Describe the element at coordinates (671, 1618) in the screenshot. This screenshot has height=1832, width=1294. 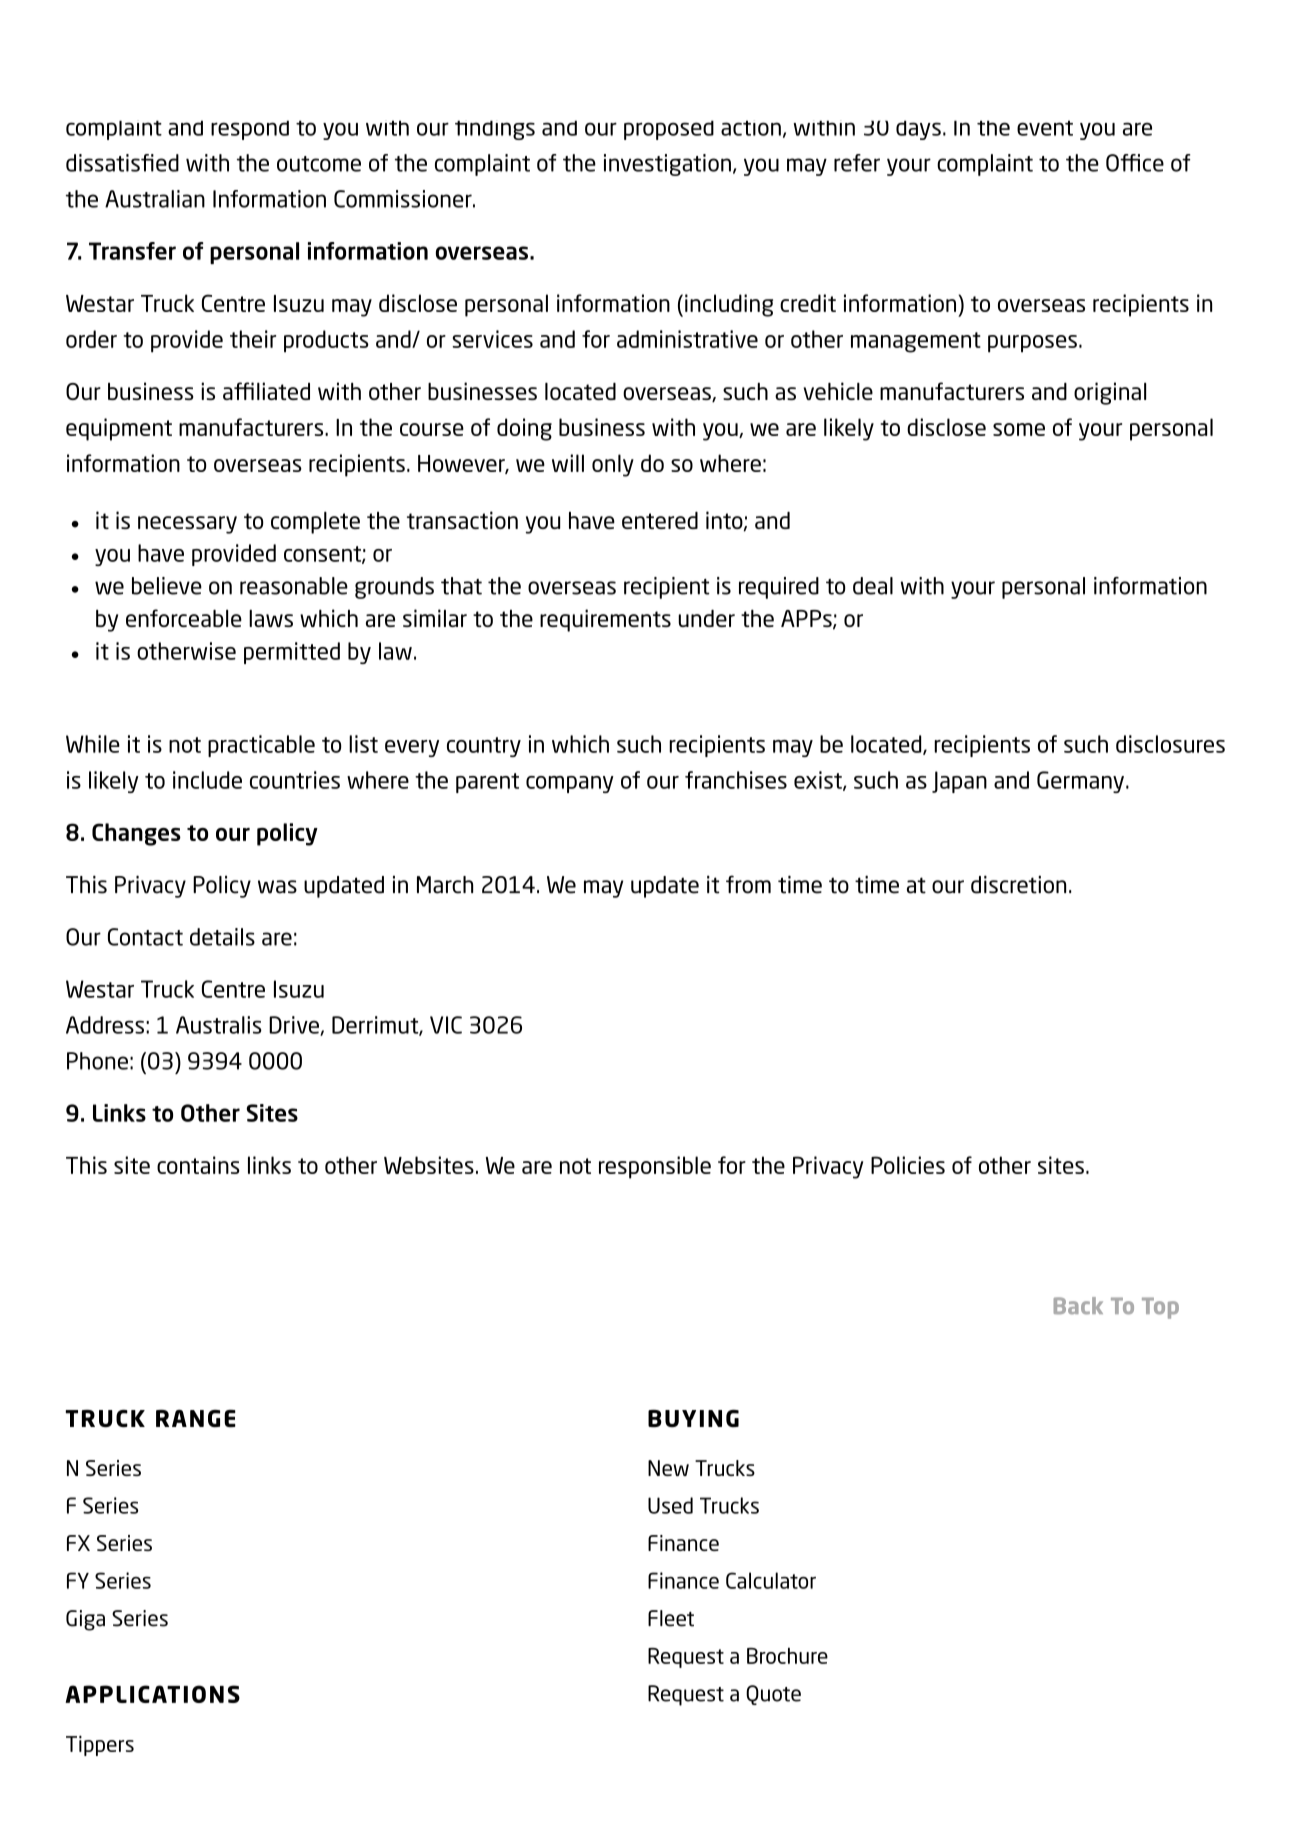
I see `Fleet` at that location.
